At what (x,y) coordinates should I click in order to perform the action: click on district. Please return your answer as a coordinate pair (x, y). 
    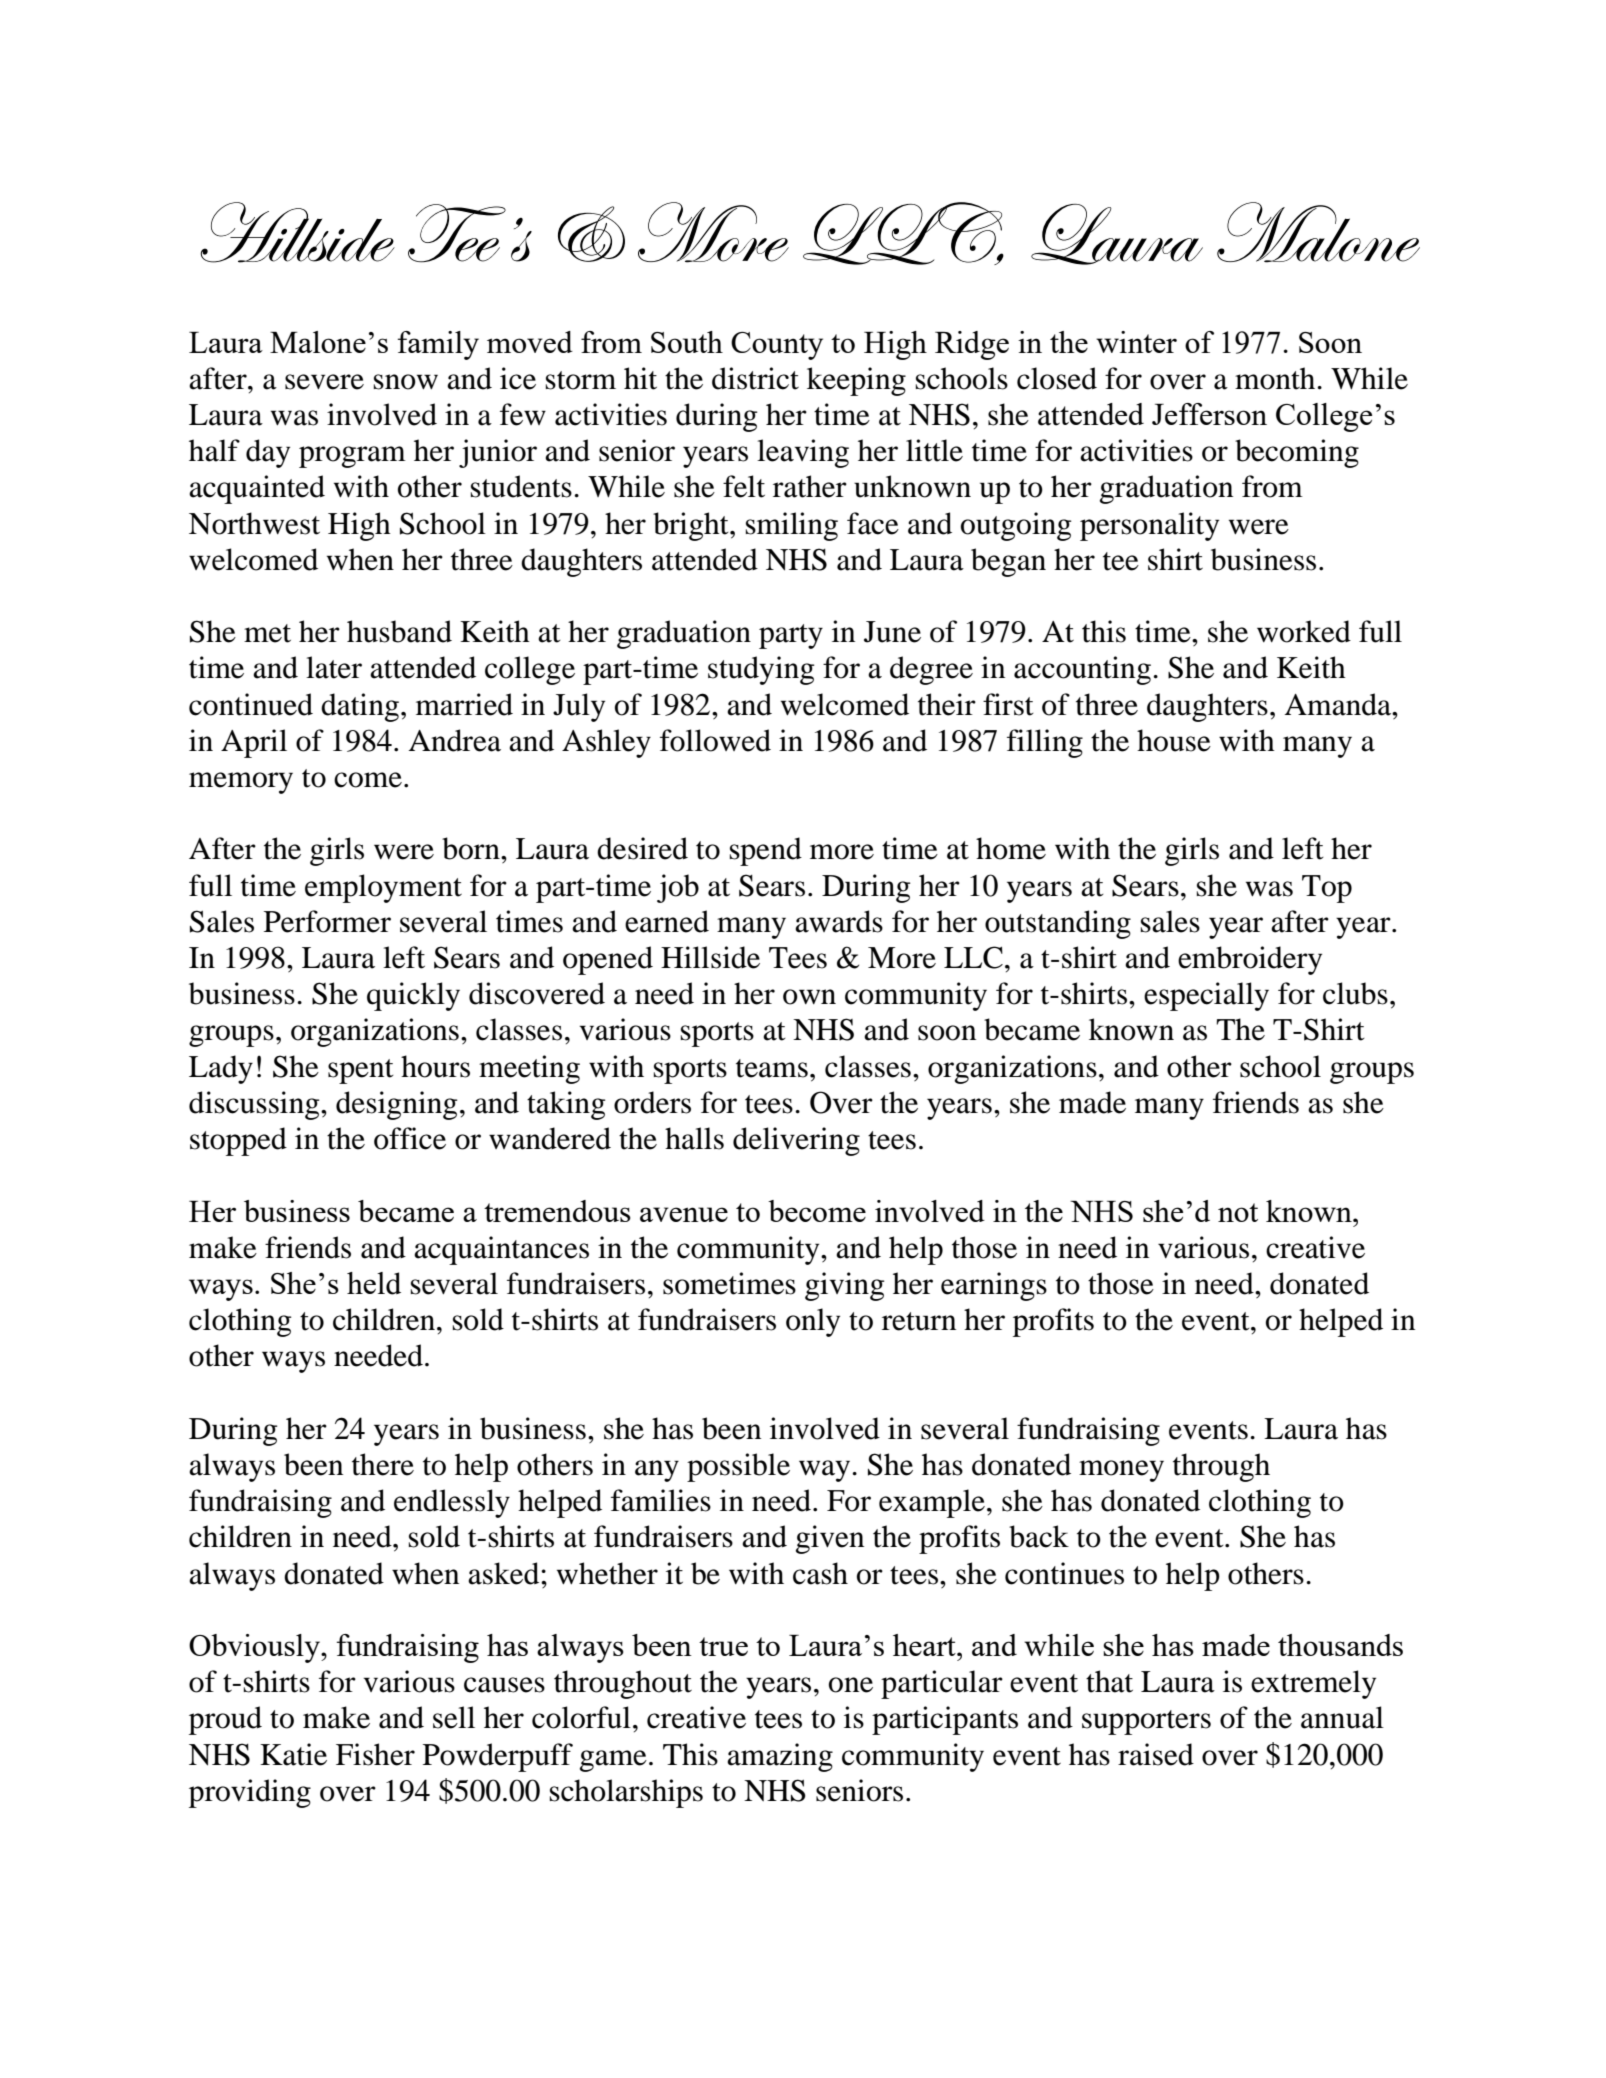
    Looking at the image, I should click on (755, 378).
